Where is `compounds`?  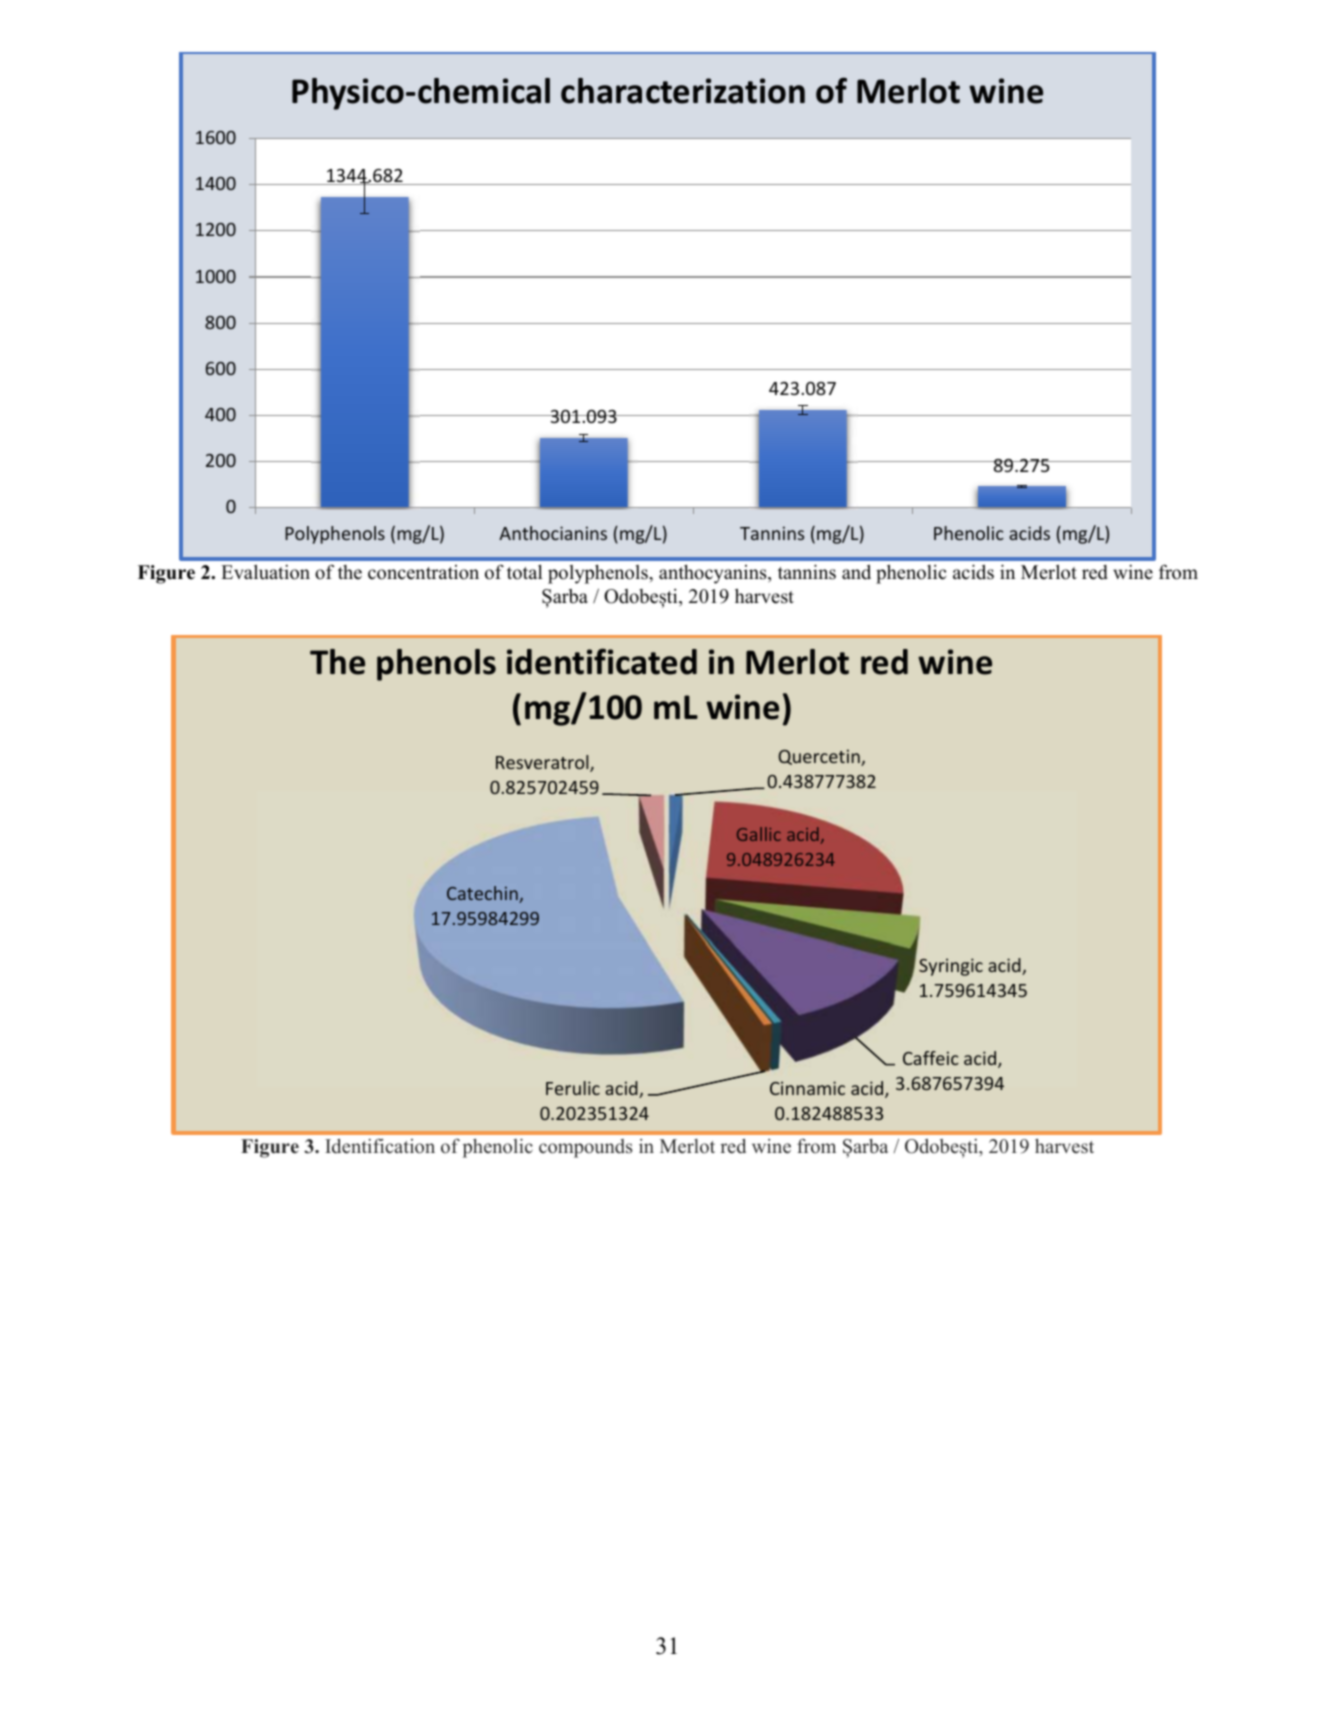
compounds is located at coordinates (585, 1148).
